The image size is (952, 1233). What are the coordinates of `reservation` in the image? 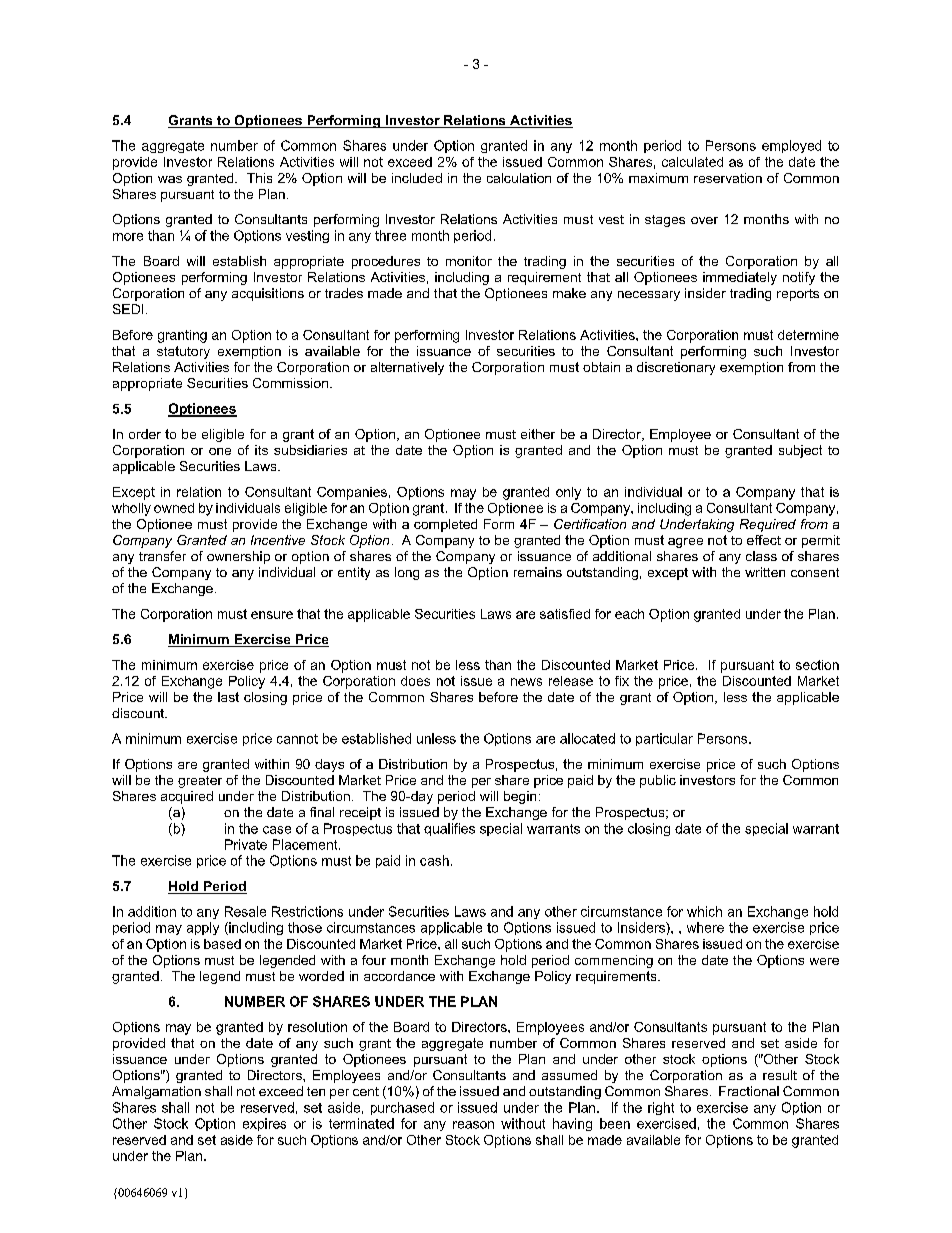 It's located at (728, 178).
